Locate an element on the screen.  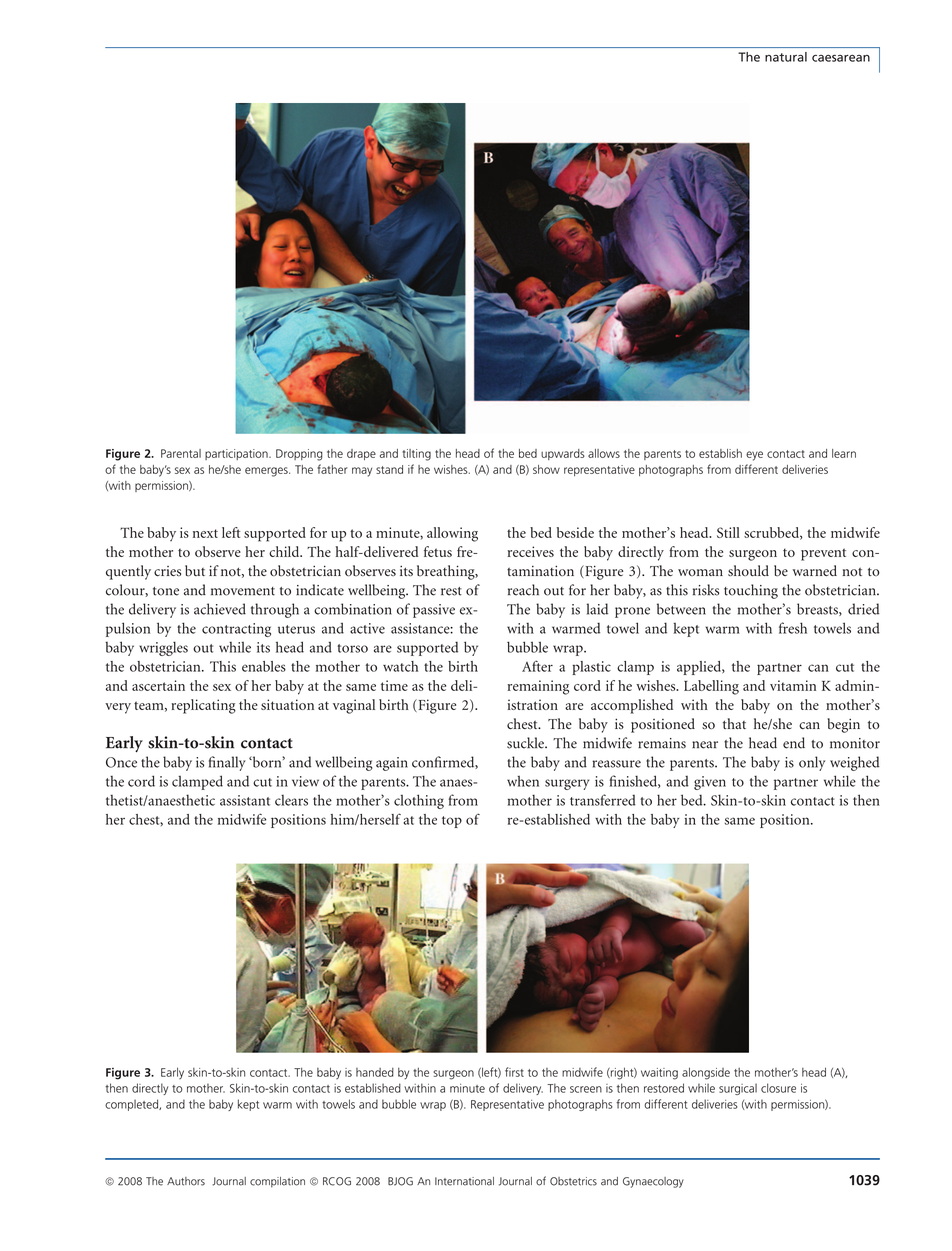
replicating is located at coordinates (204, 706).
